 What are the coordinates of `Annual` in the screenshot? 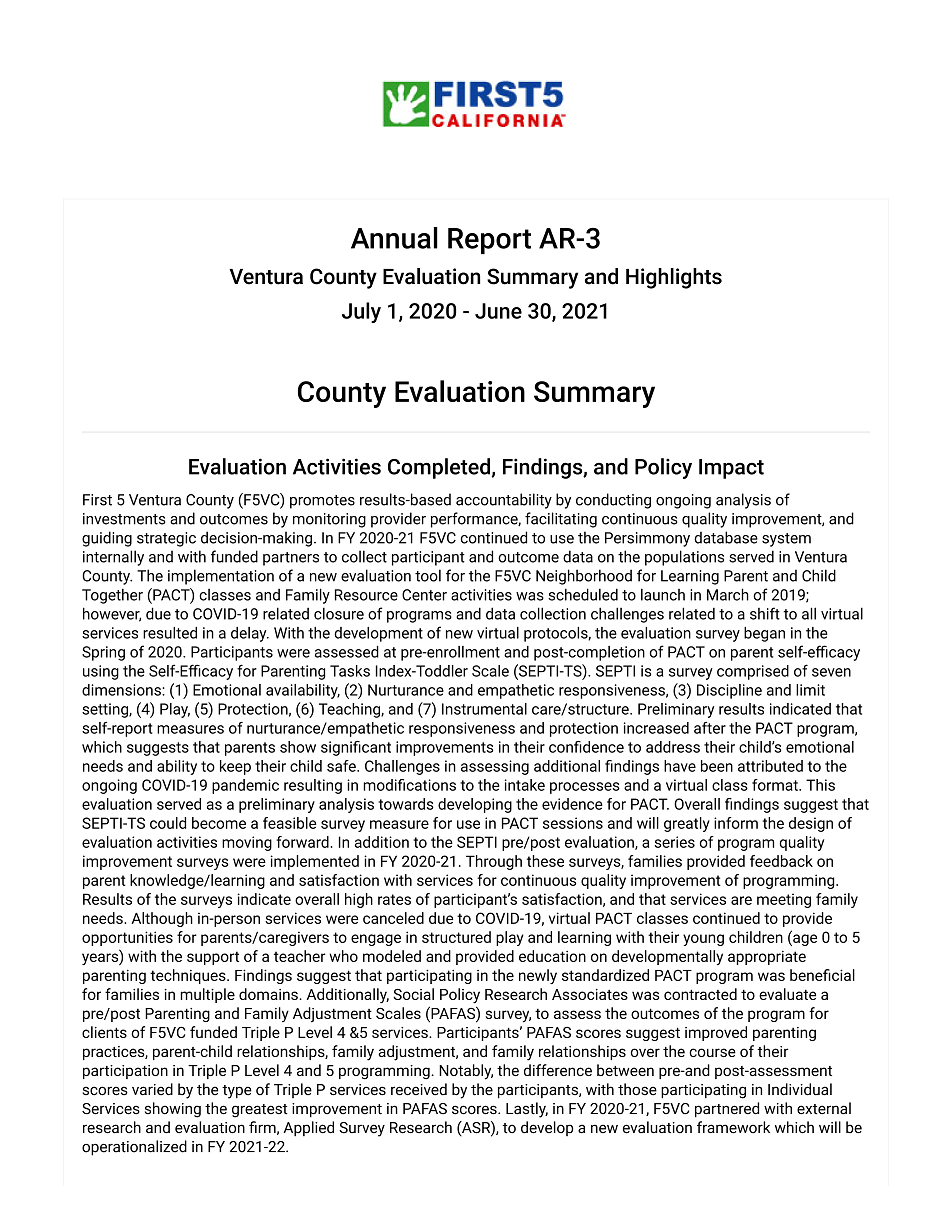 It's located at (394, 238).
